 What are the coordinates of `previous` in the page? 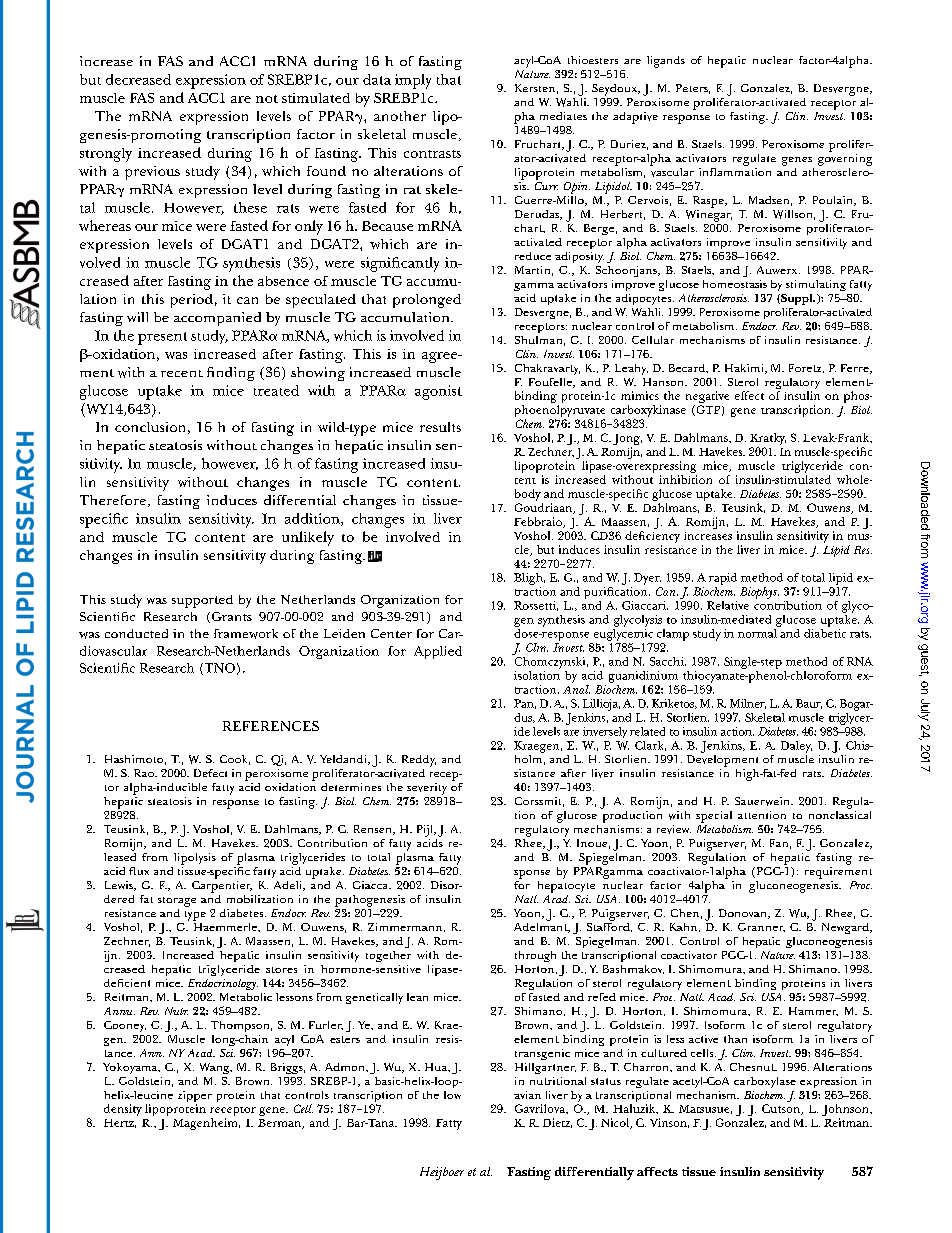 It's located at (152, 173).
